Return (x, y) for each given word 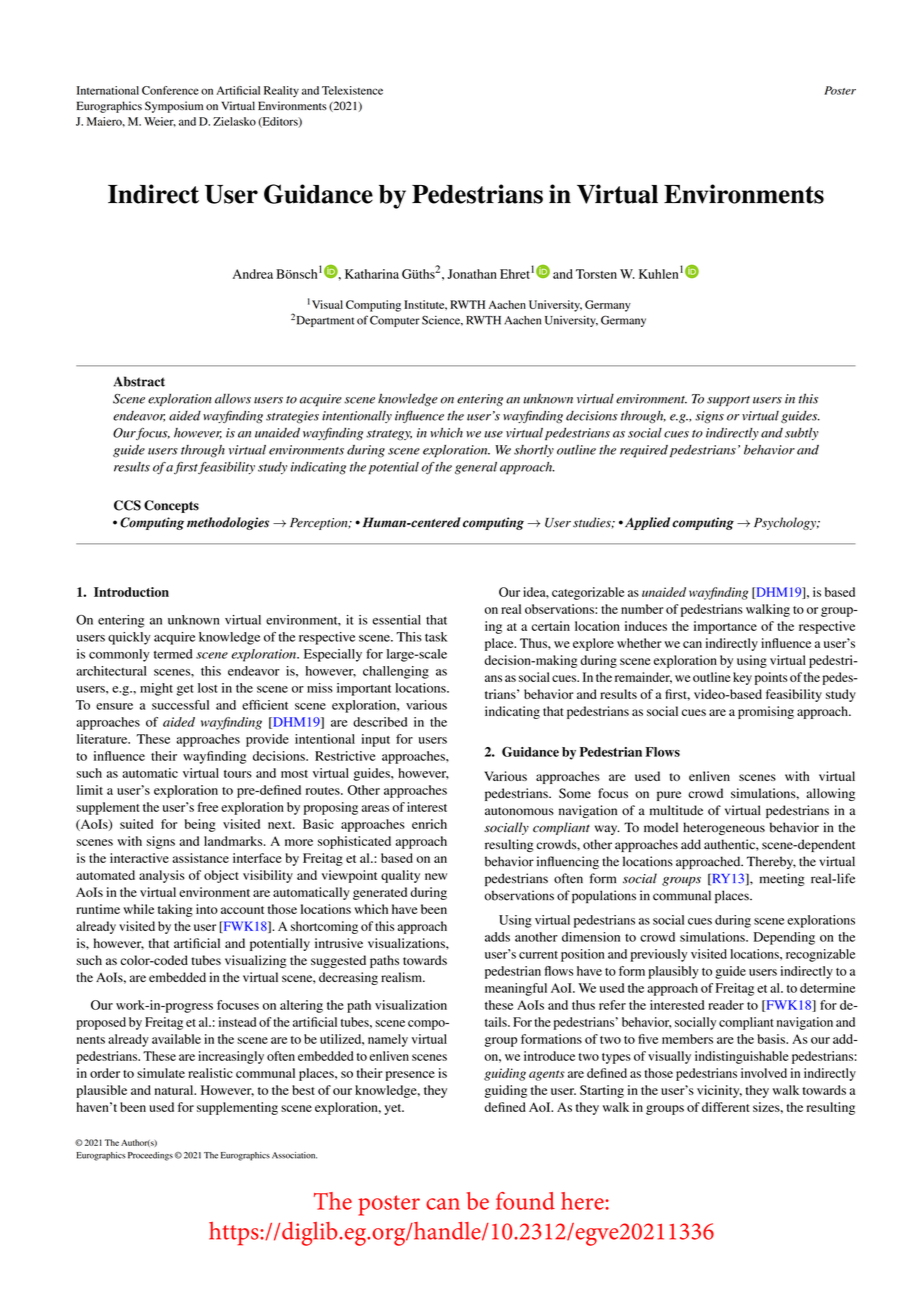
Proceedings (150, 1156)
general (476, 468)
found (525, 1201)
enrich (429, 824)
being (200, 825)
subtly (802, 434)
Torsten (596, 274)
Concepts (171, 506)
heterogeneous (724, 828)
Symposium (174, 107)
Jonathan (472, 274)
